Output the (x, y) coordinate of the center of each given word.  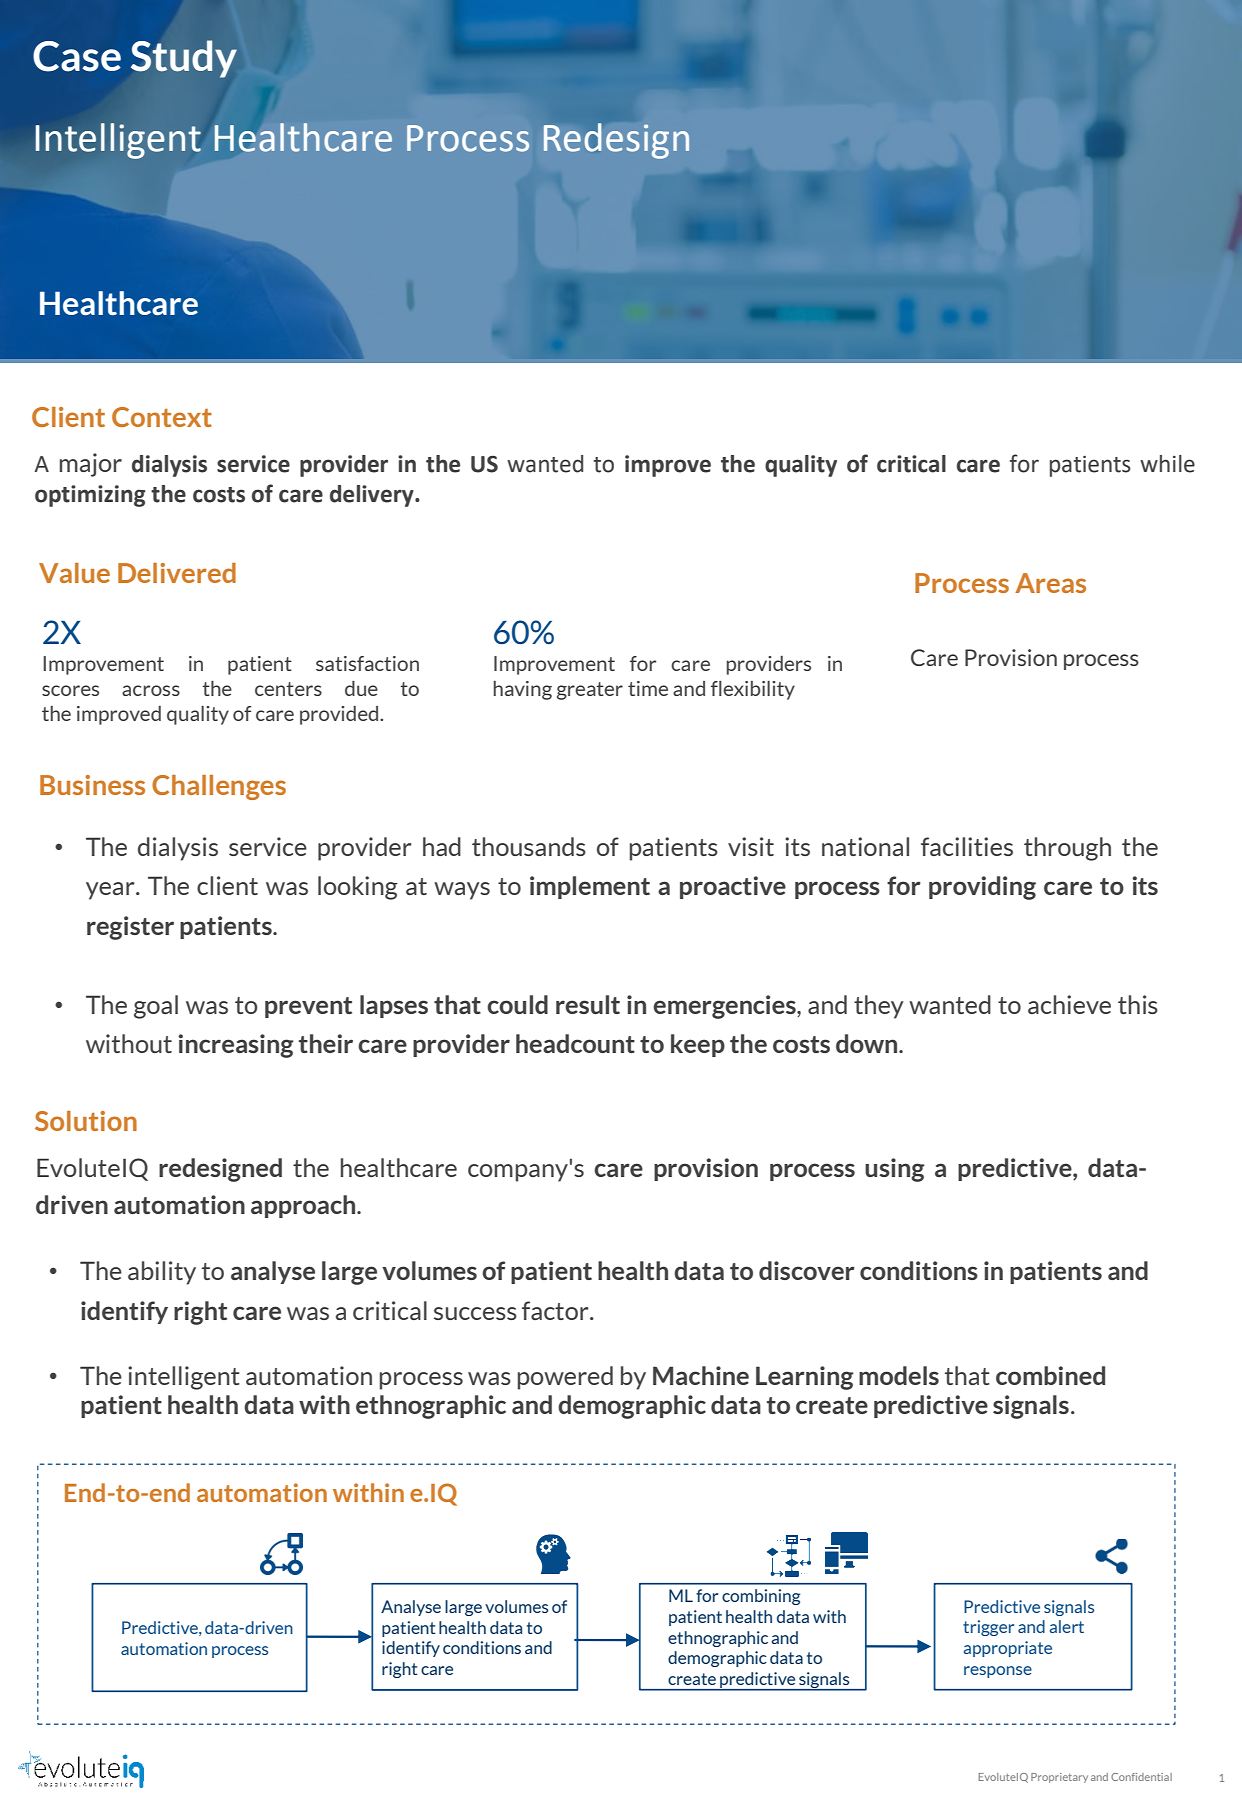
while (1167, 464)
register (130, 928)
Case (77, 56)
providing (982, 888)
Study (184, 59)
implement (590, 887)
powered (565, 1378)
